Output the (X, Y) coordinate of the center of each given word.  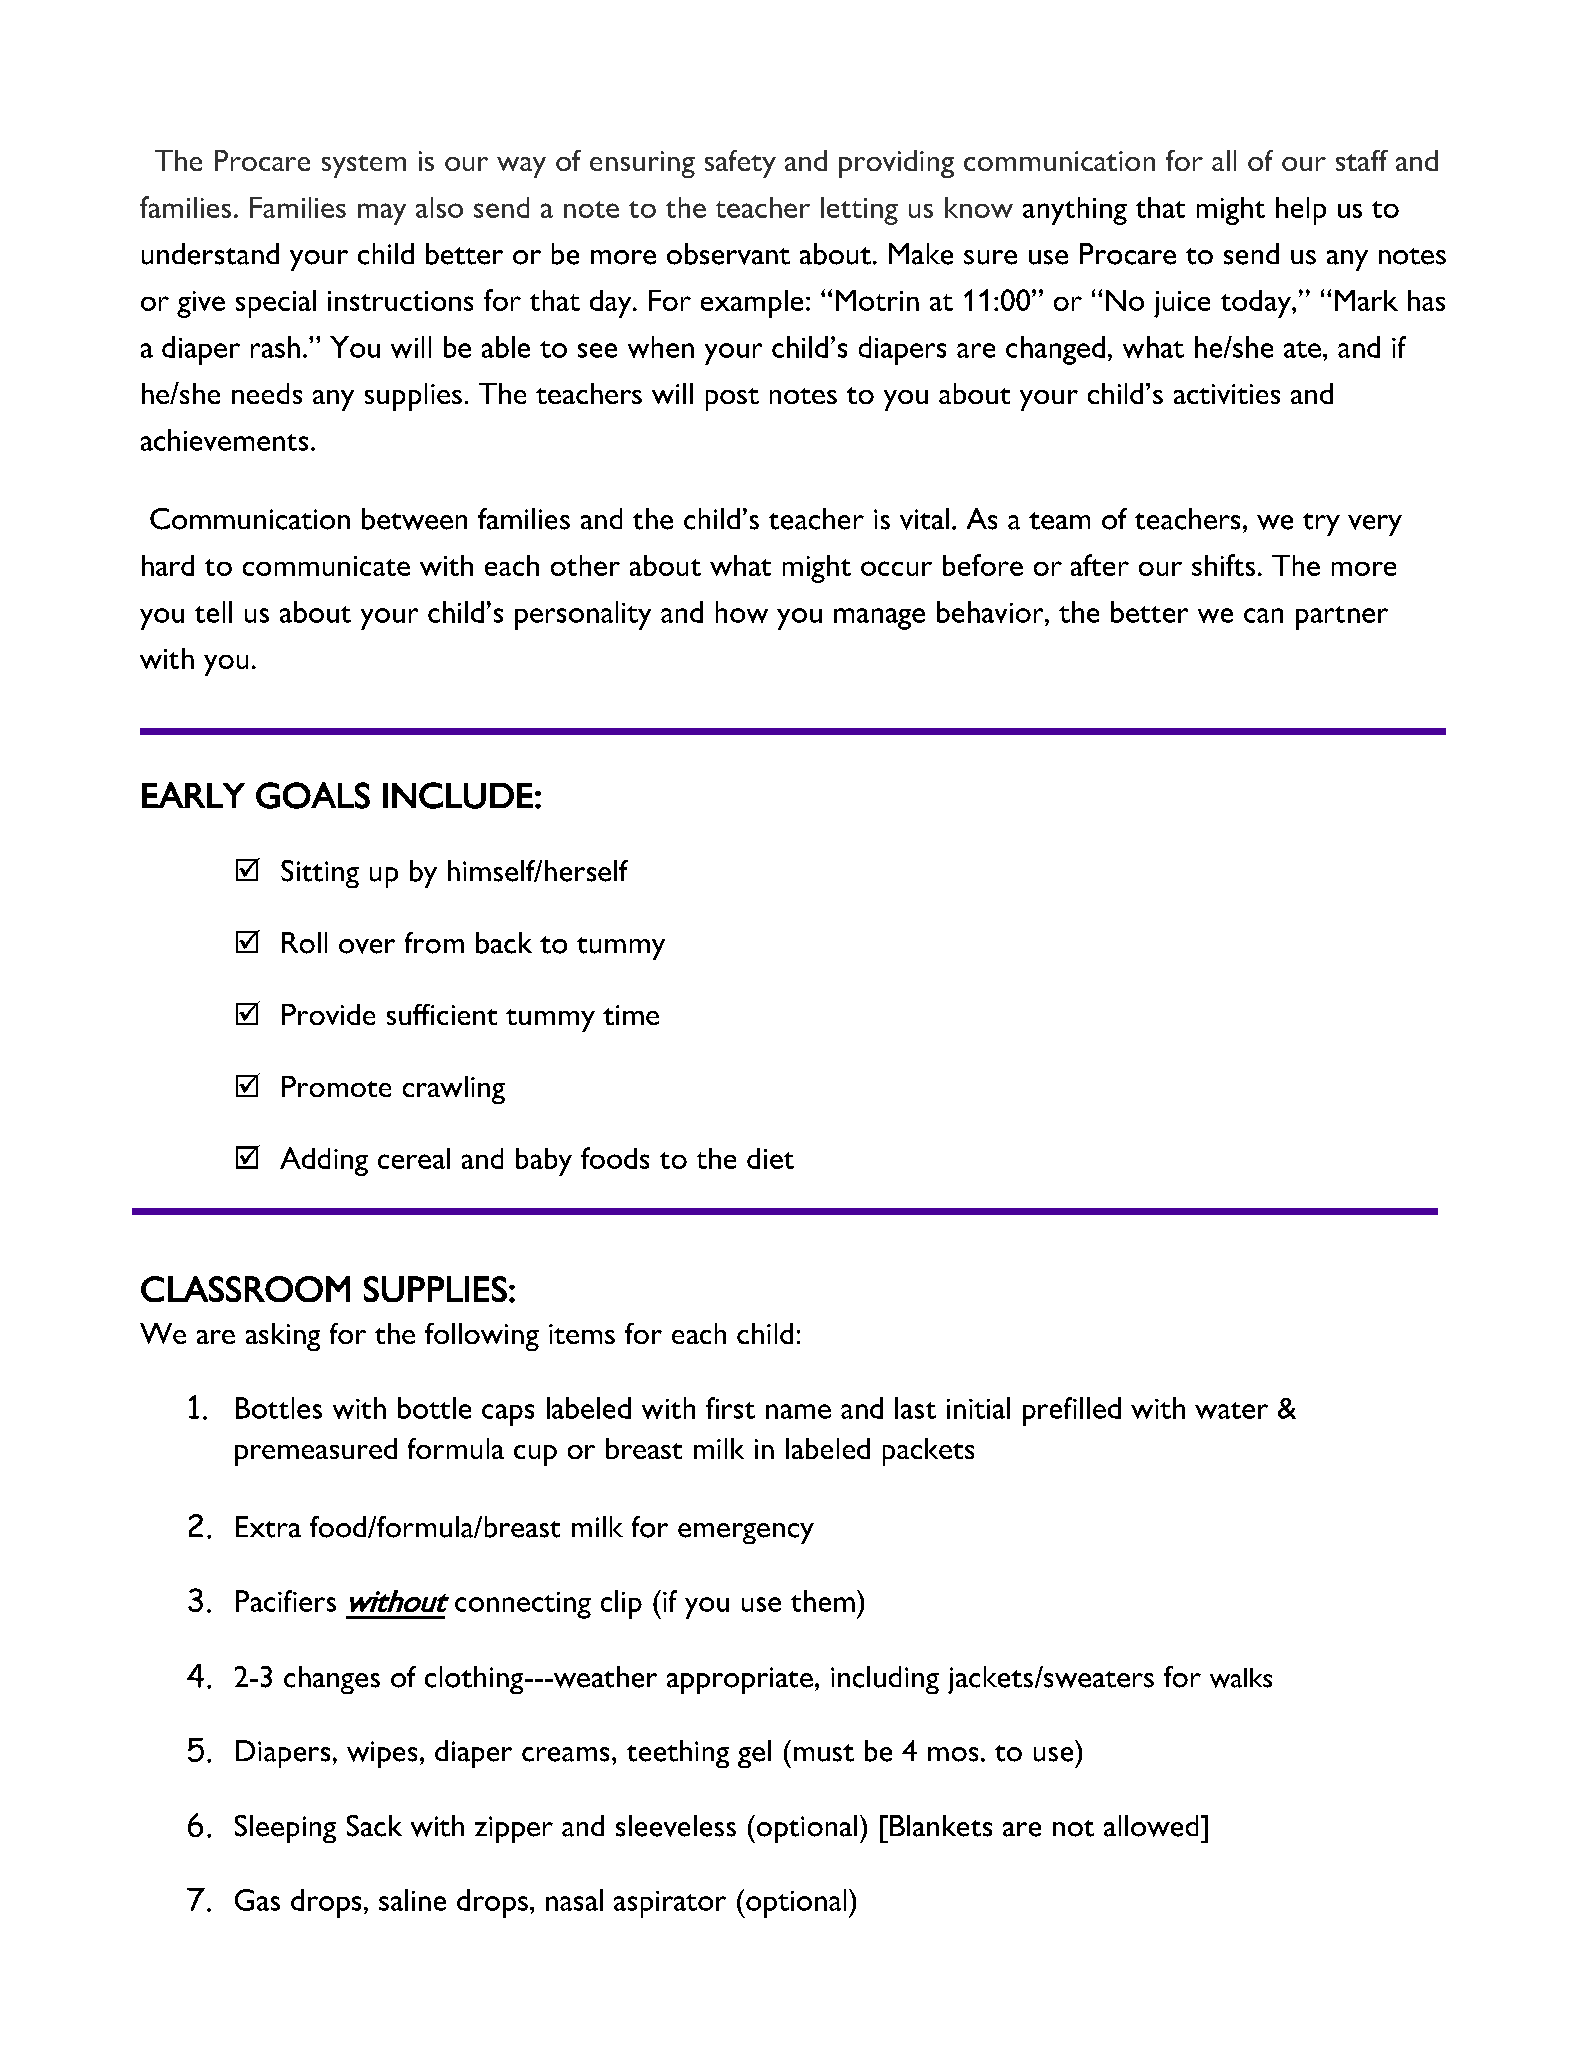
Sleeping (285, 1829)
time (631, 1015)
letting (859, 211)
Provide (328, 1014)
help (1301, 211)
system (364, 166)
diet (770, 1158)
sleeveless (676, 1826)
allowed (1151, 1826)
